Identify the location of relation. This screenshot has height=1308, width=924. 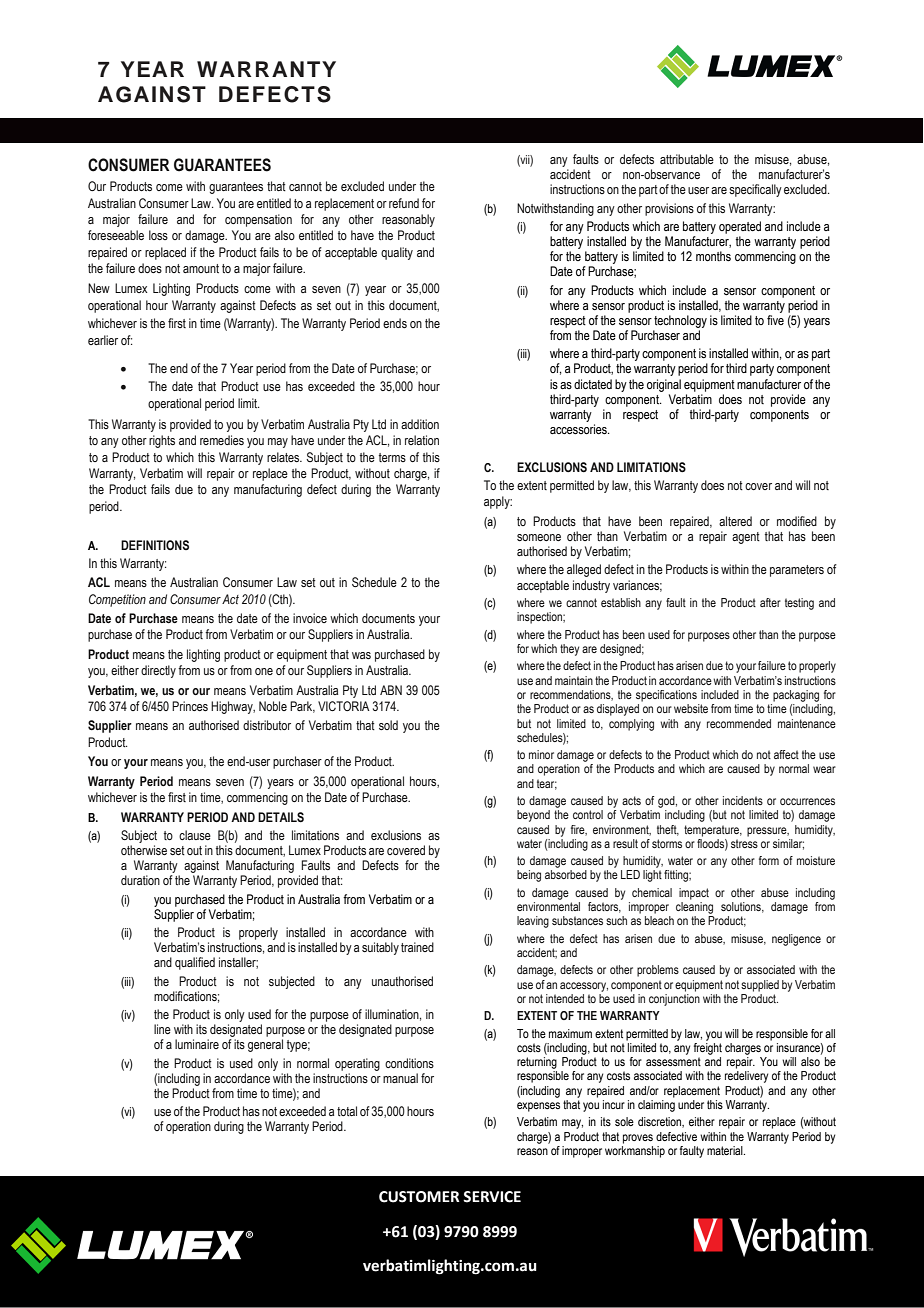
(422, 440).
